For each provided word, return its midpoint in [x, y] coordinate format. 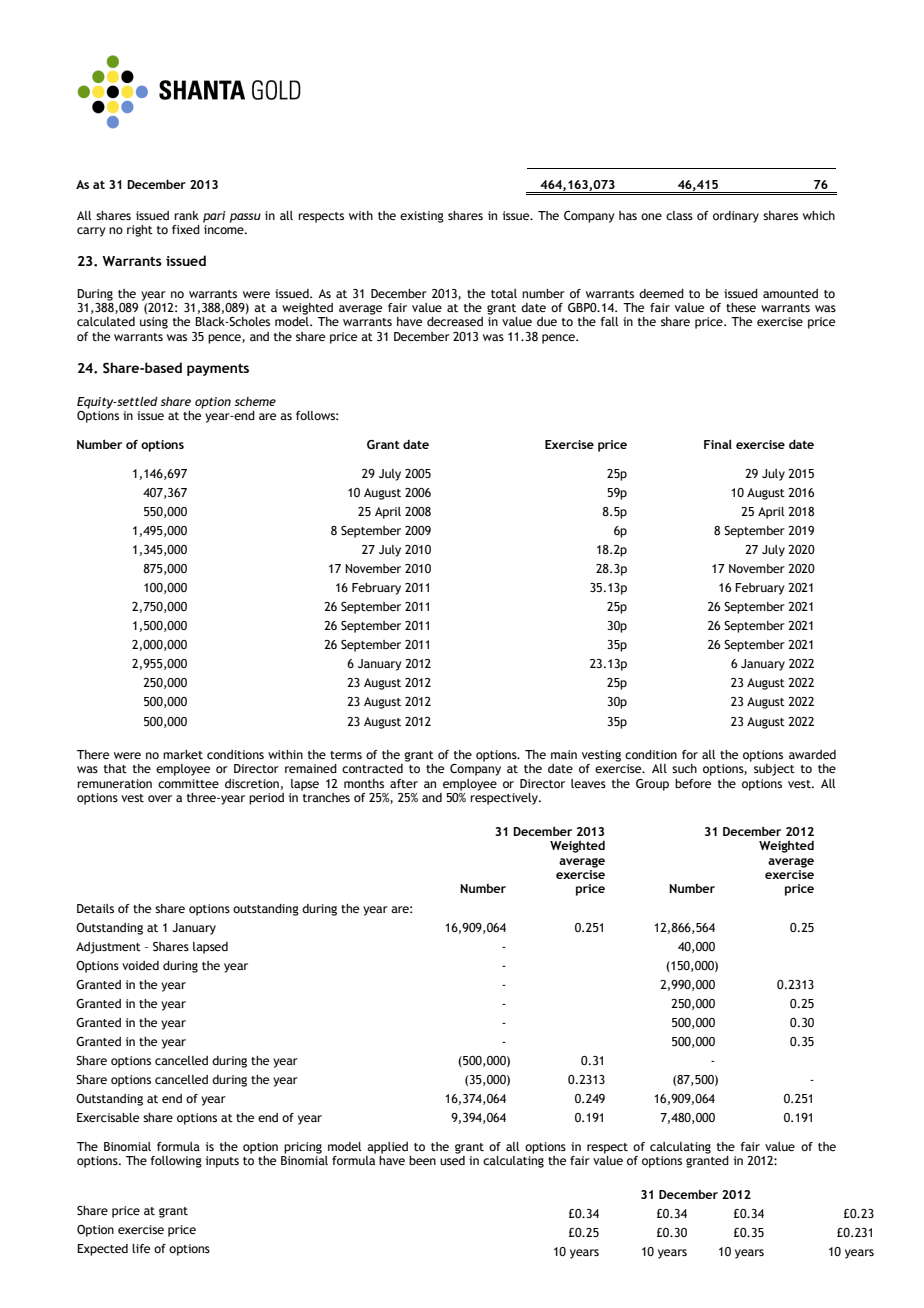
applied [387, 1148]
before [693, 783]
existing [422, 217]
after [404, 783]
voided [140, 965]
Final [718, 444]
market [183, 754]
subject [774, 770]
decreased [455, 321]
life [141, 1248]
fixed [186, 229]
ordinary [736, 217]
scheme [255, 401]
